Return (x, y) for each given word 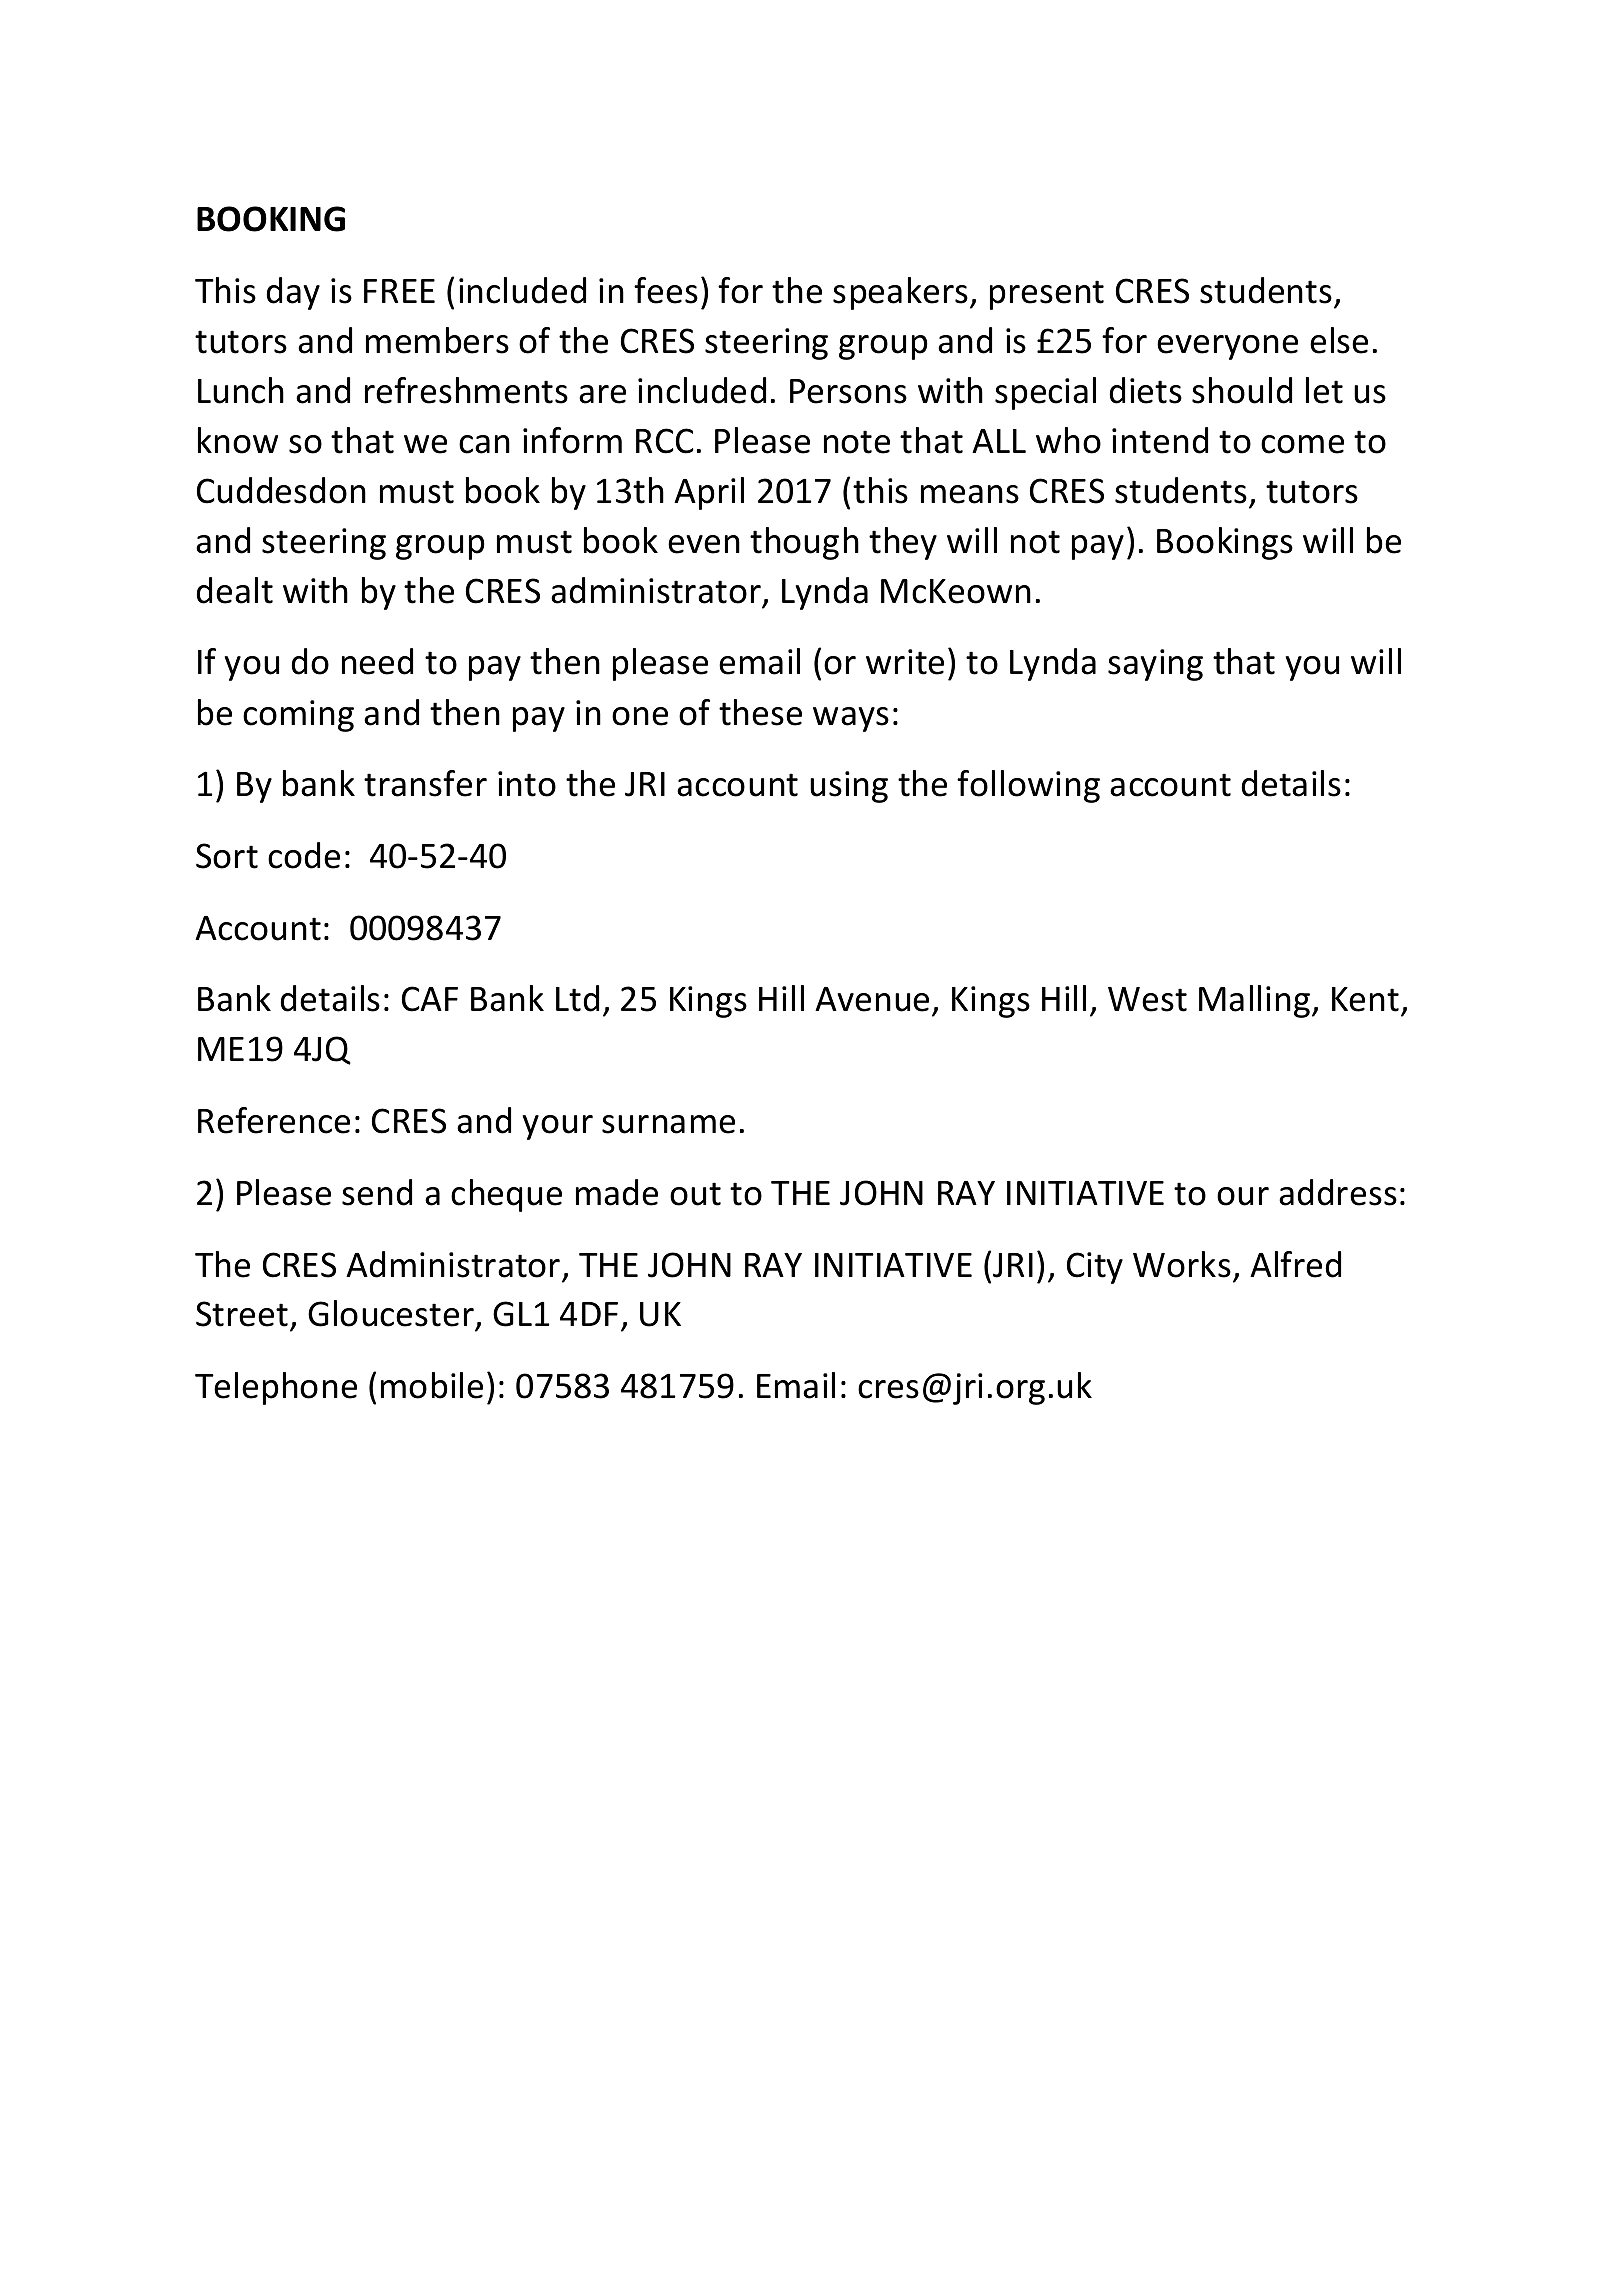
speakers (900, 293)
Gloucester (392, 1315)
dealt (234, 590)
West (1147, 999)
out (695, 1194)
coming (298, 716)
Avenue (874, 1001)
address (1338, 1192)
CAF (430, 999)
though (804, 543)
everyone (1227, 347)
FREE (399, 291)
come (1302, 444)
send (377, 1192)
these (760, 712)
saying (1155, 665)
